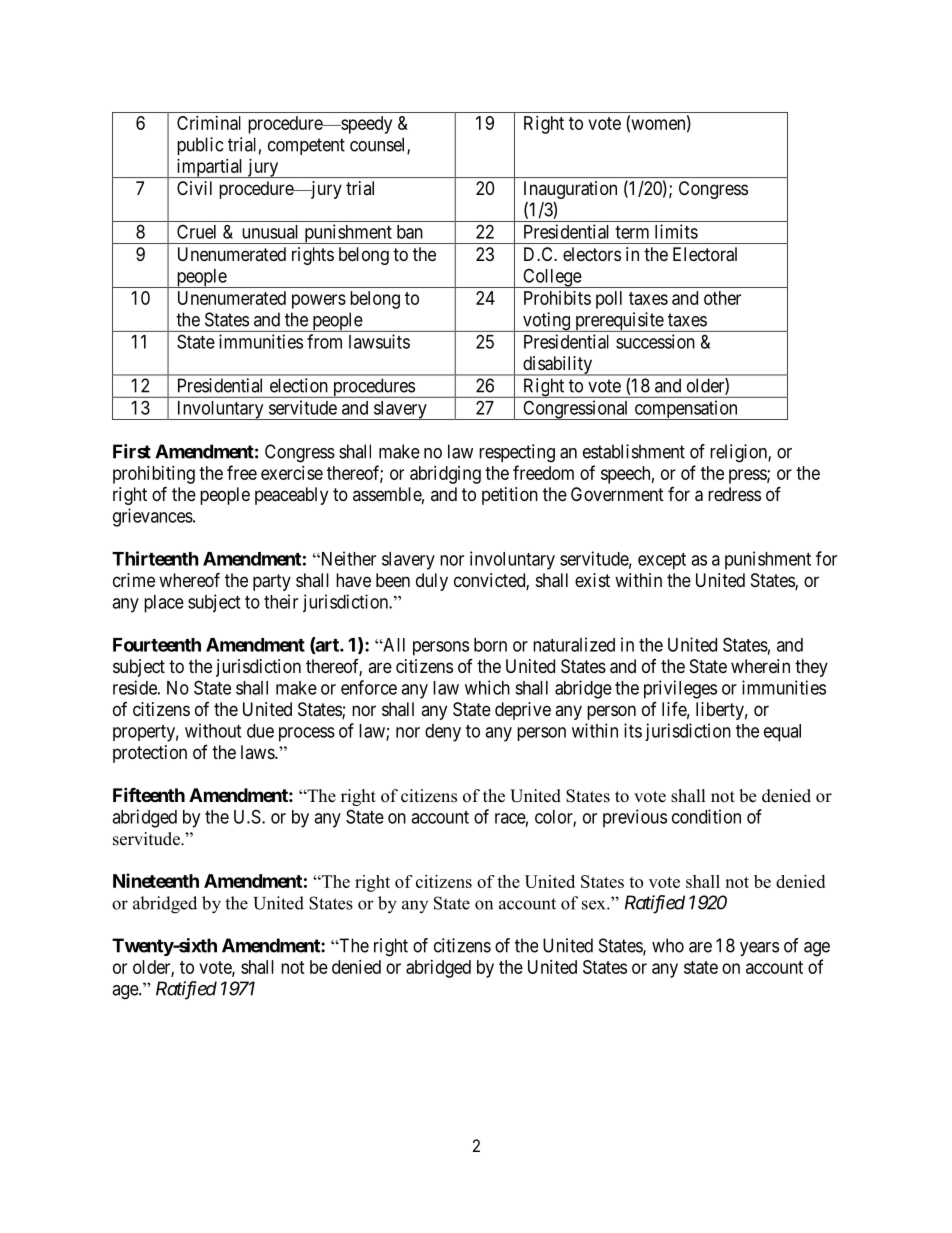 This image has width=952, height=1233. Describe the element at coordinates (570, 190) in the image. I see `Inauguration` at that location.
